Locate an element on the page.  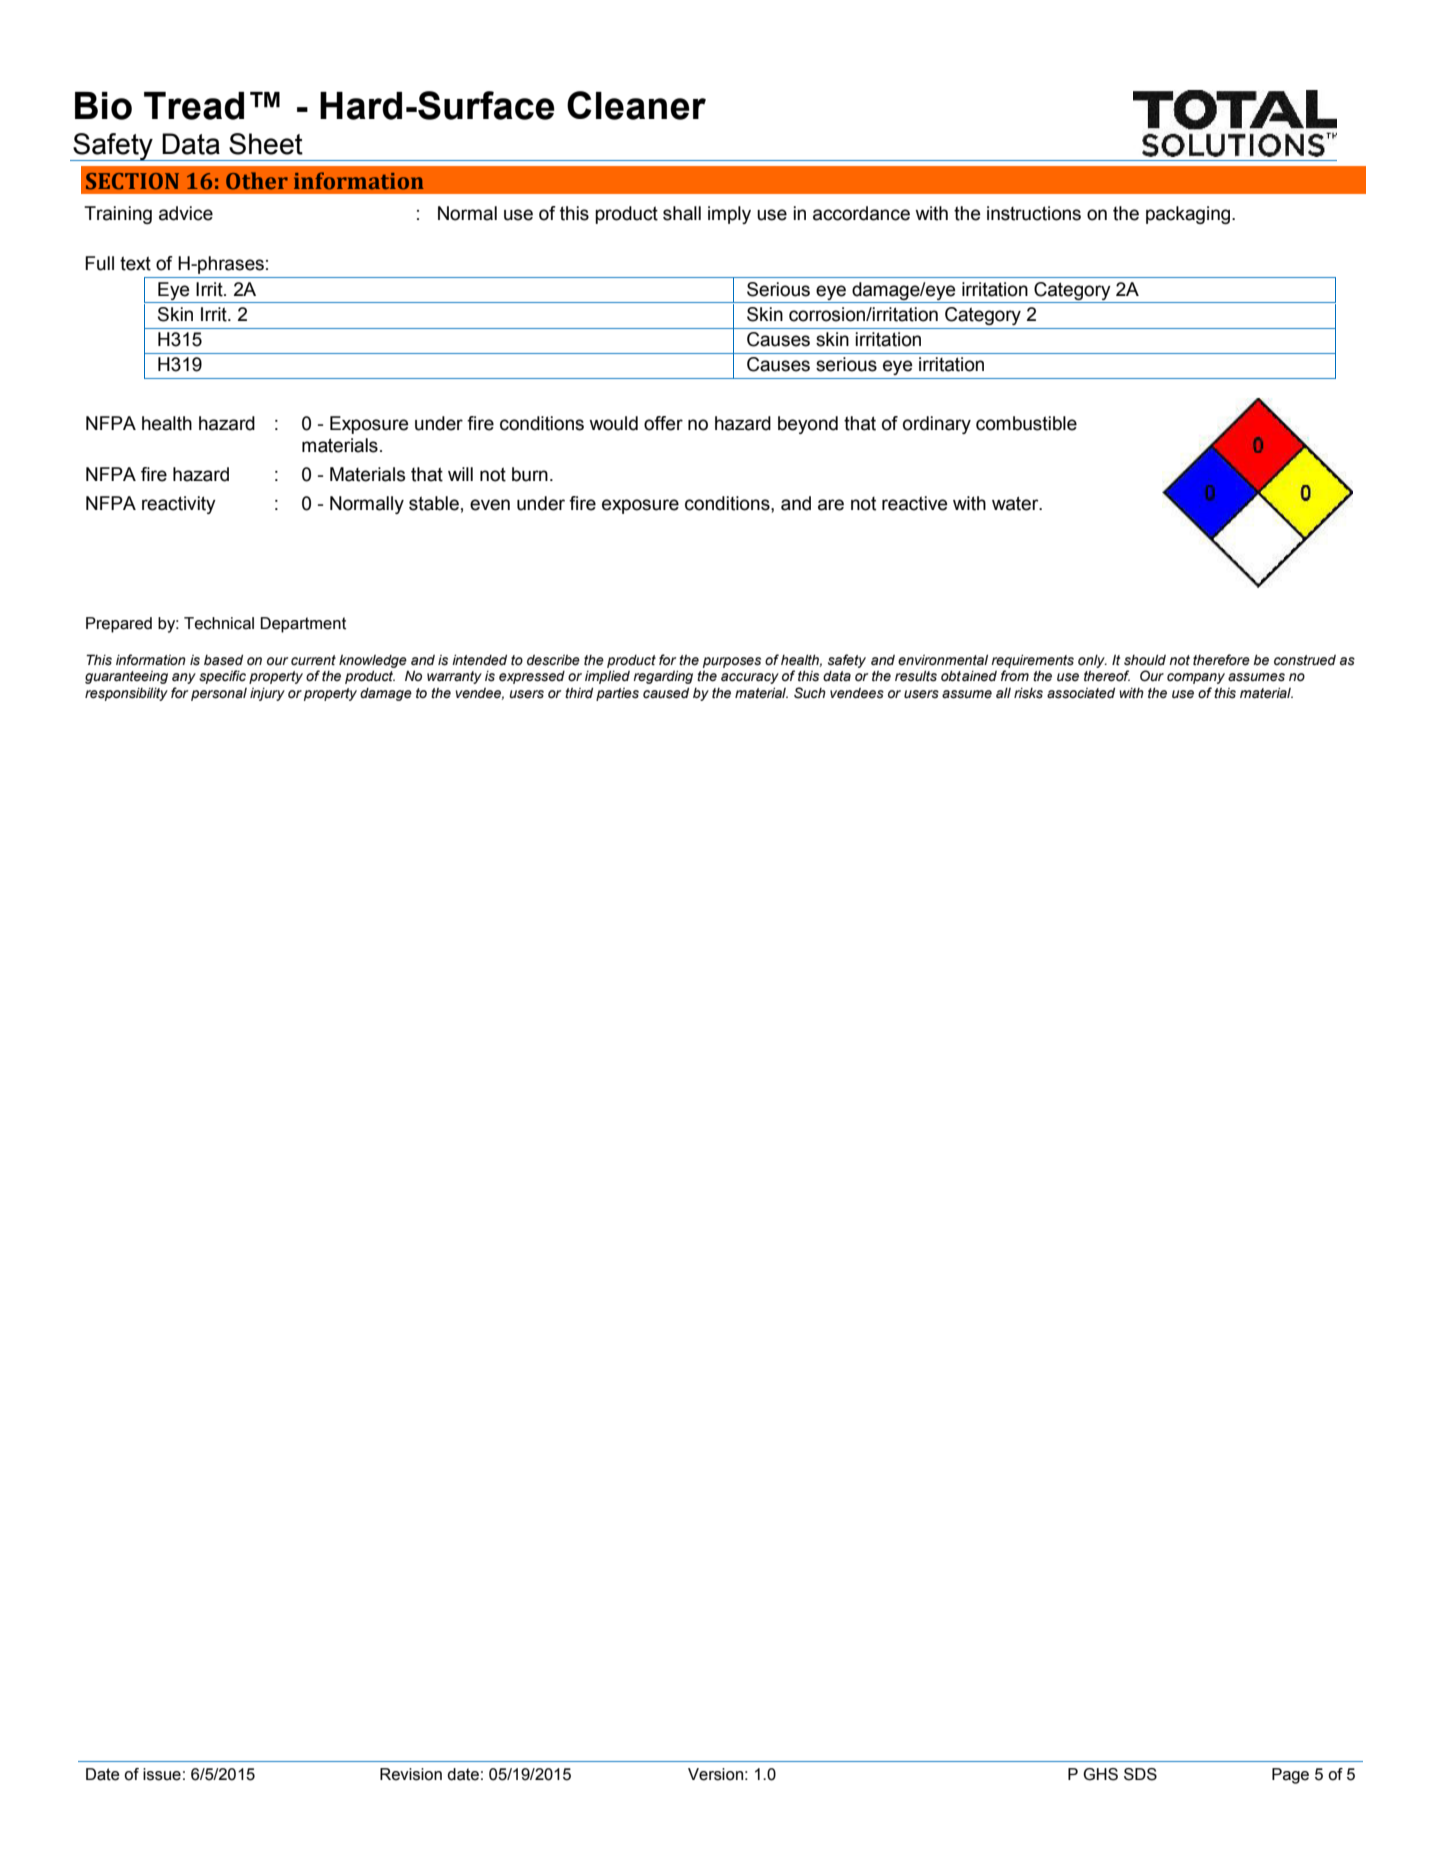
shall is located at coordinates (682, 213).
